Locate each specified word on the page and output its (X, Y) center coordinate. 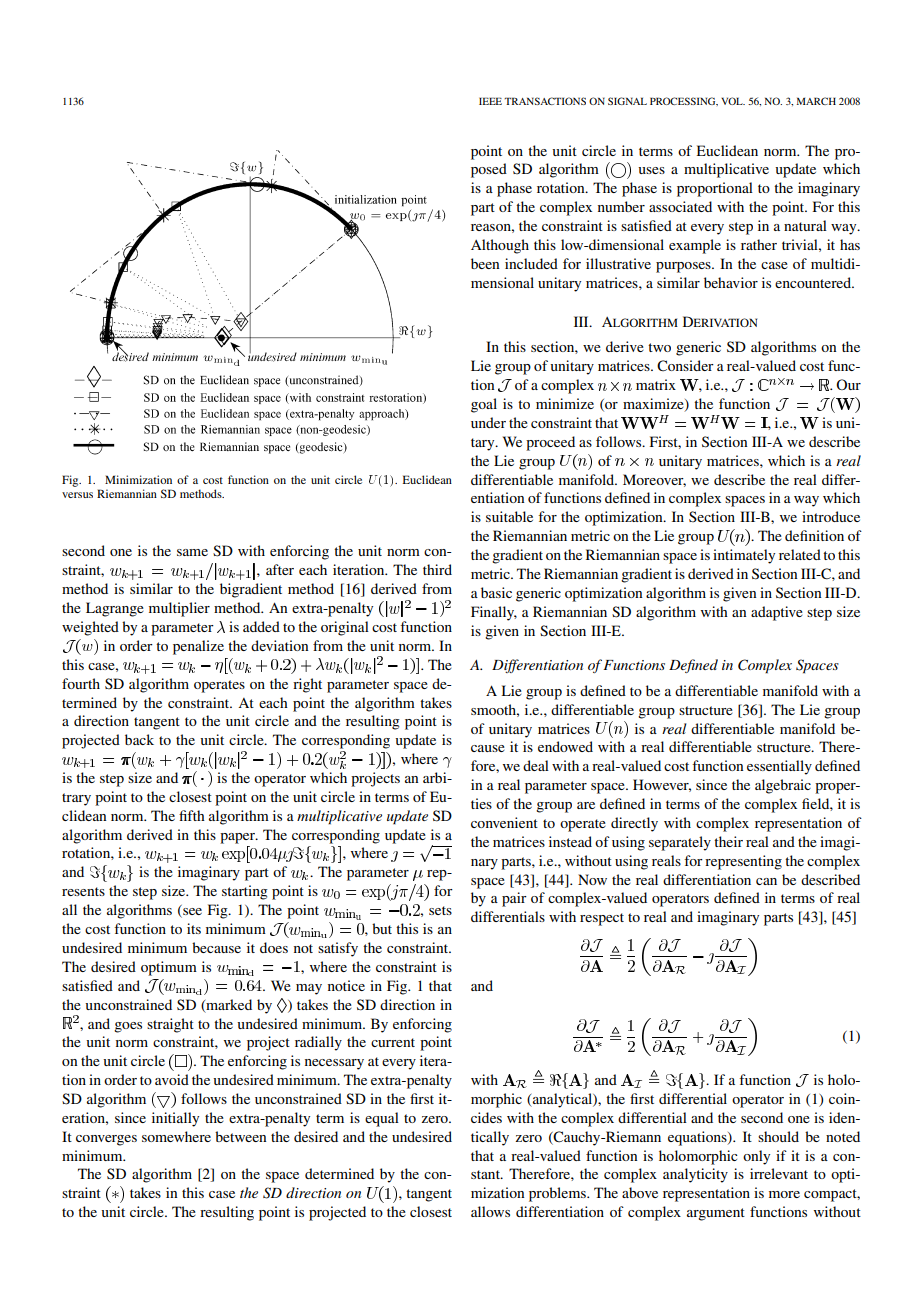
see (191, 913)
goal (484, 405)
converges (106, 1140)
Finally (494, 613)
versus (77, 495)
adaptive (777, 613)
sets (440, 910)
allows (490, 1211)
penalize (198, 647)
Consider (685, 366)
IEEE (490, 101)
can (766, 881)
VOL (733, 101)
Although (500, 246)
